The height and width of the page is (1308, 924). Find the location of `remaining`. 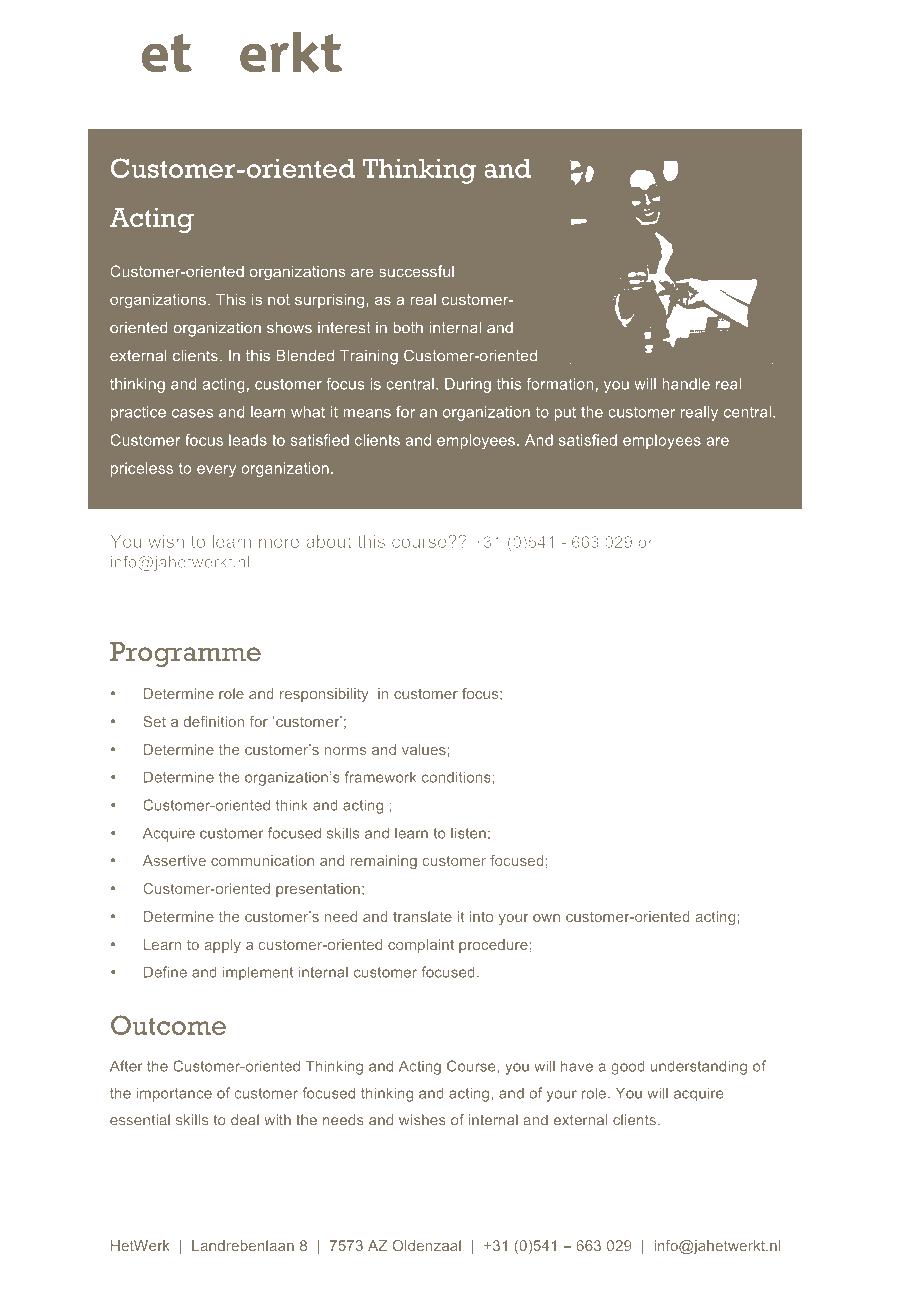

remaining is located at coordinates (384, 862).
